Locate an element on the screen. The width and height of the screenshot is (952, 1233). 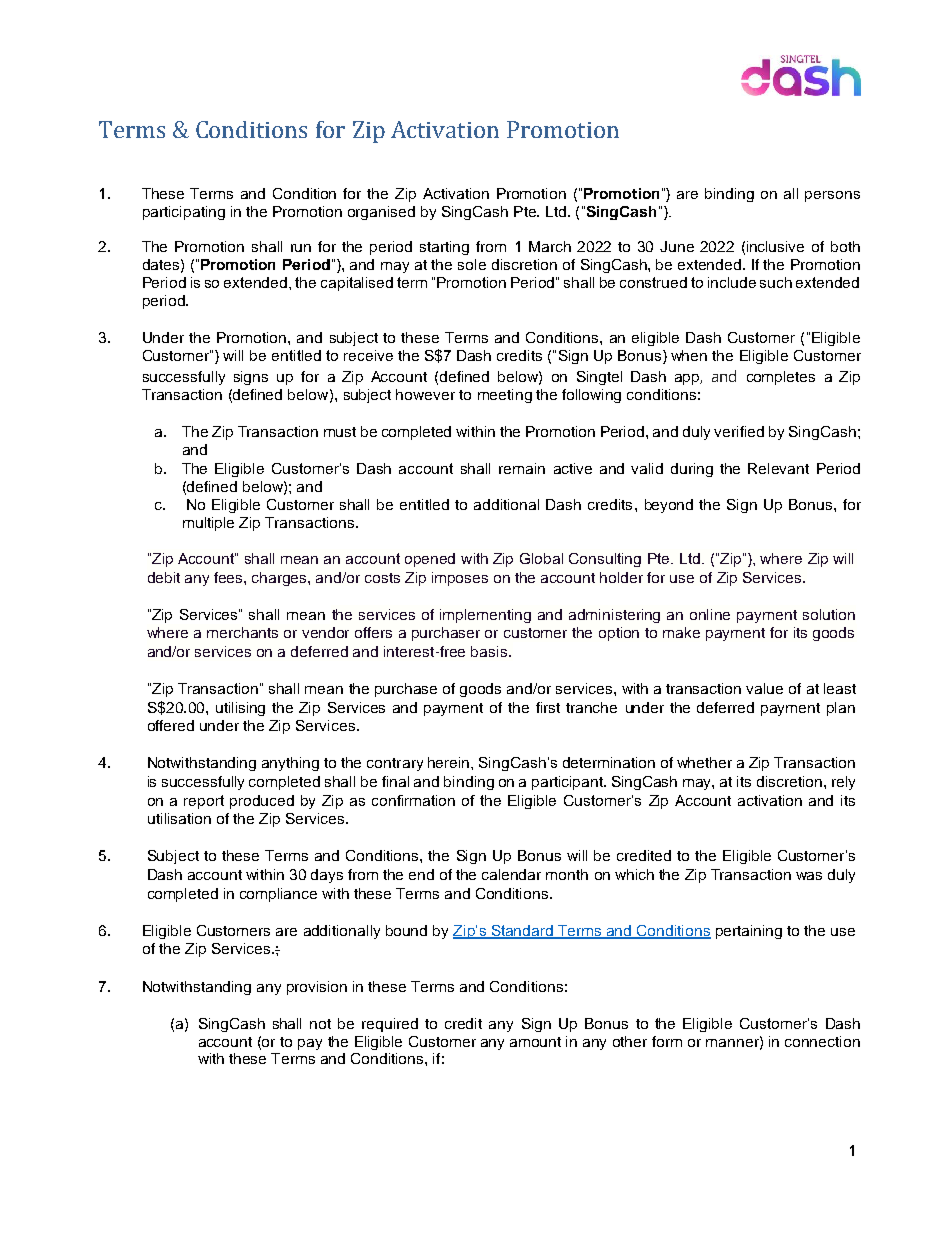
provision is located at coordinates (317, 988).
